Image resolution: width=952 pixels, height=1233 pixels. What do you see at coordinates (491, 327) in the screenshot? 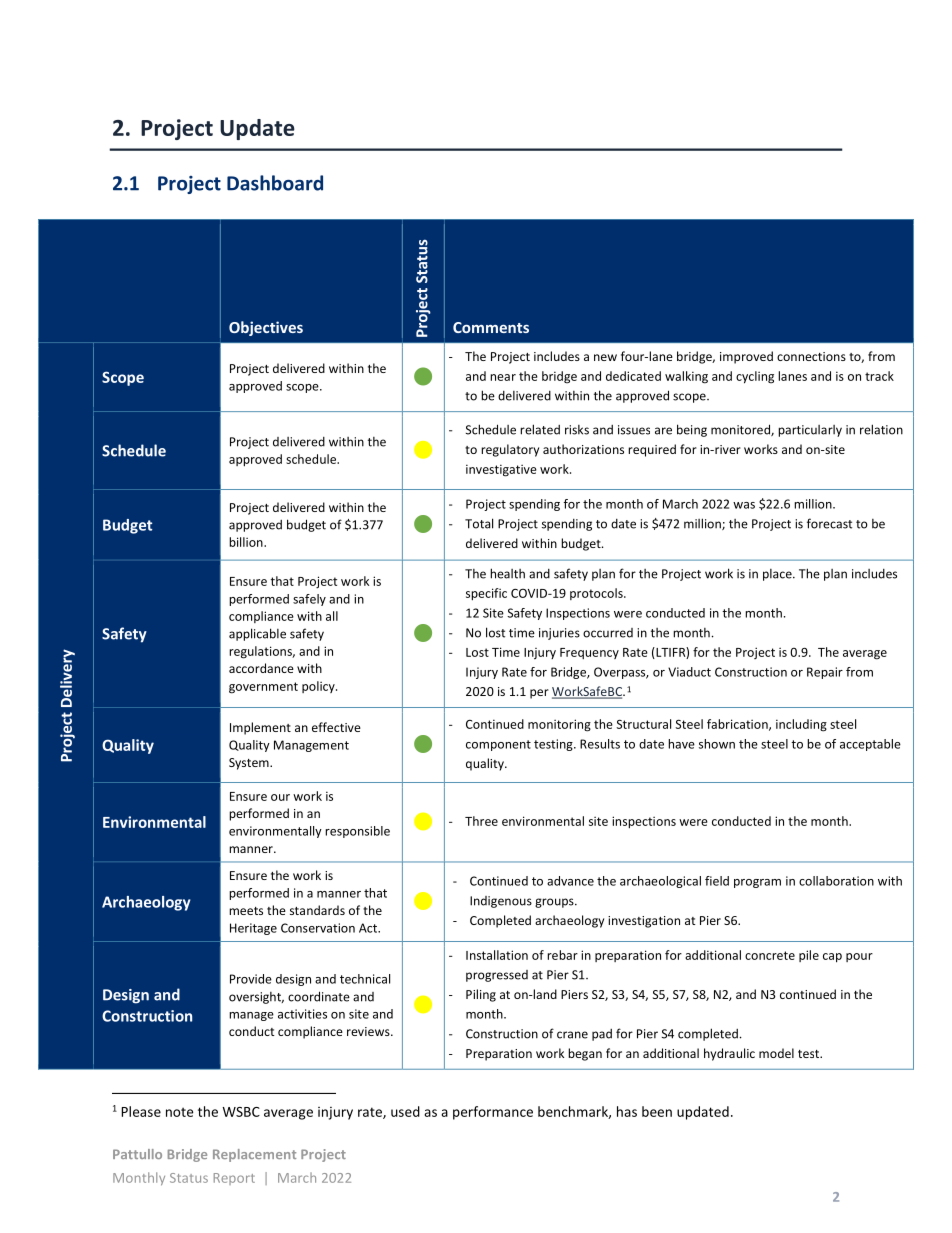
I see `Comments` at bounding box center [491, 327].
